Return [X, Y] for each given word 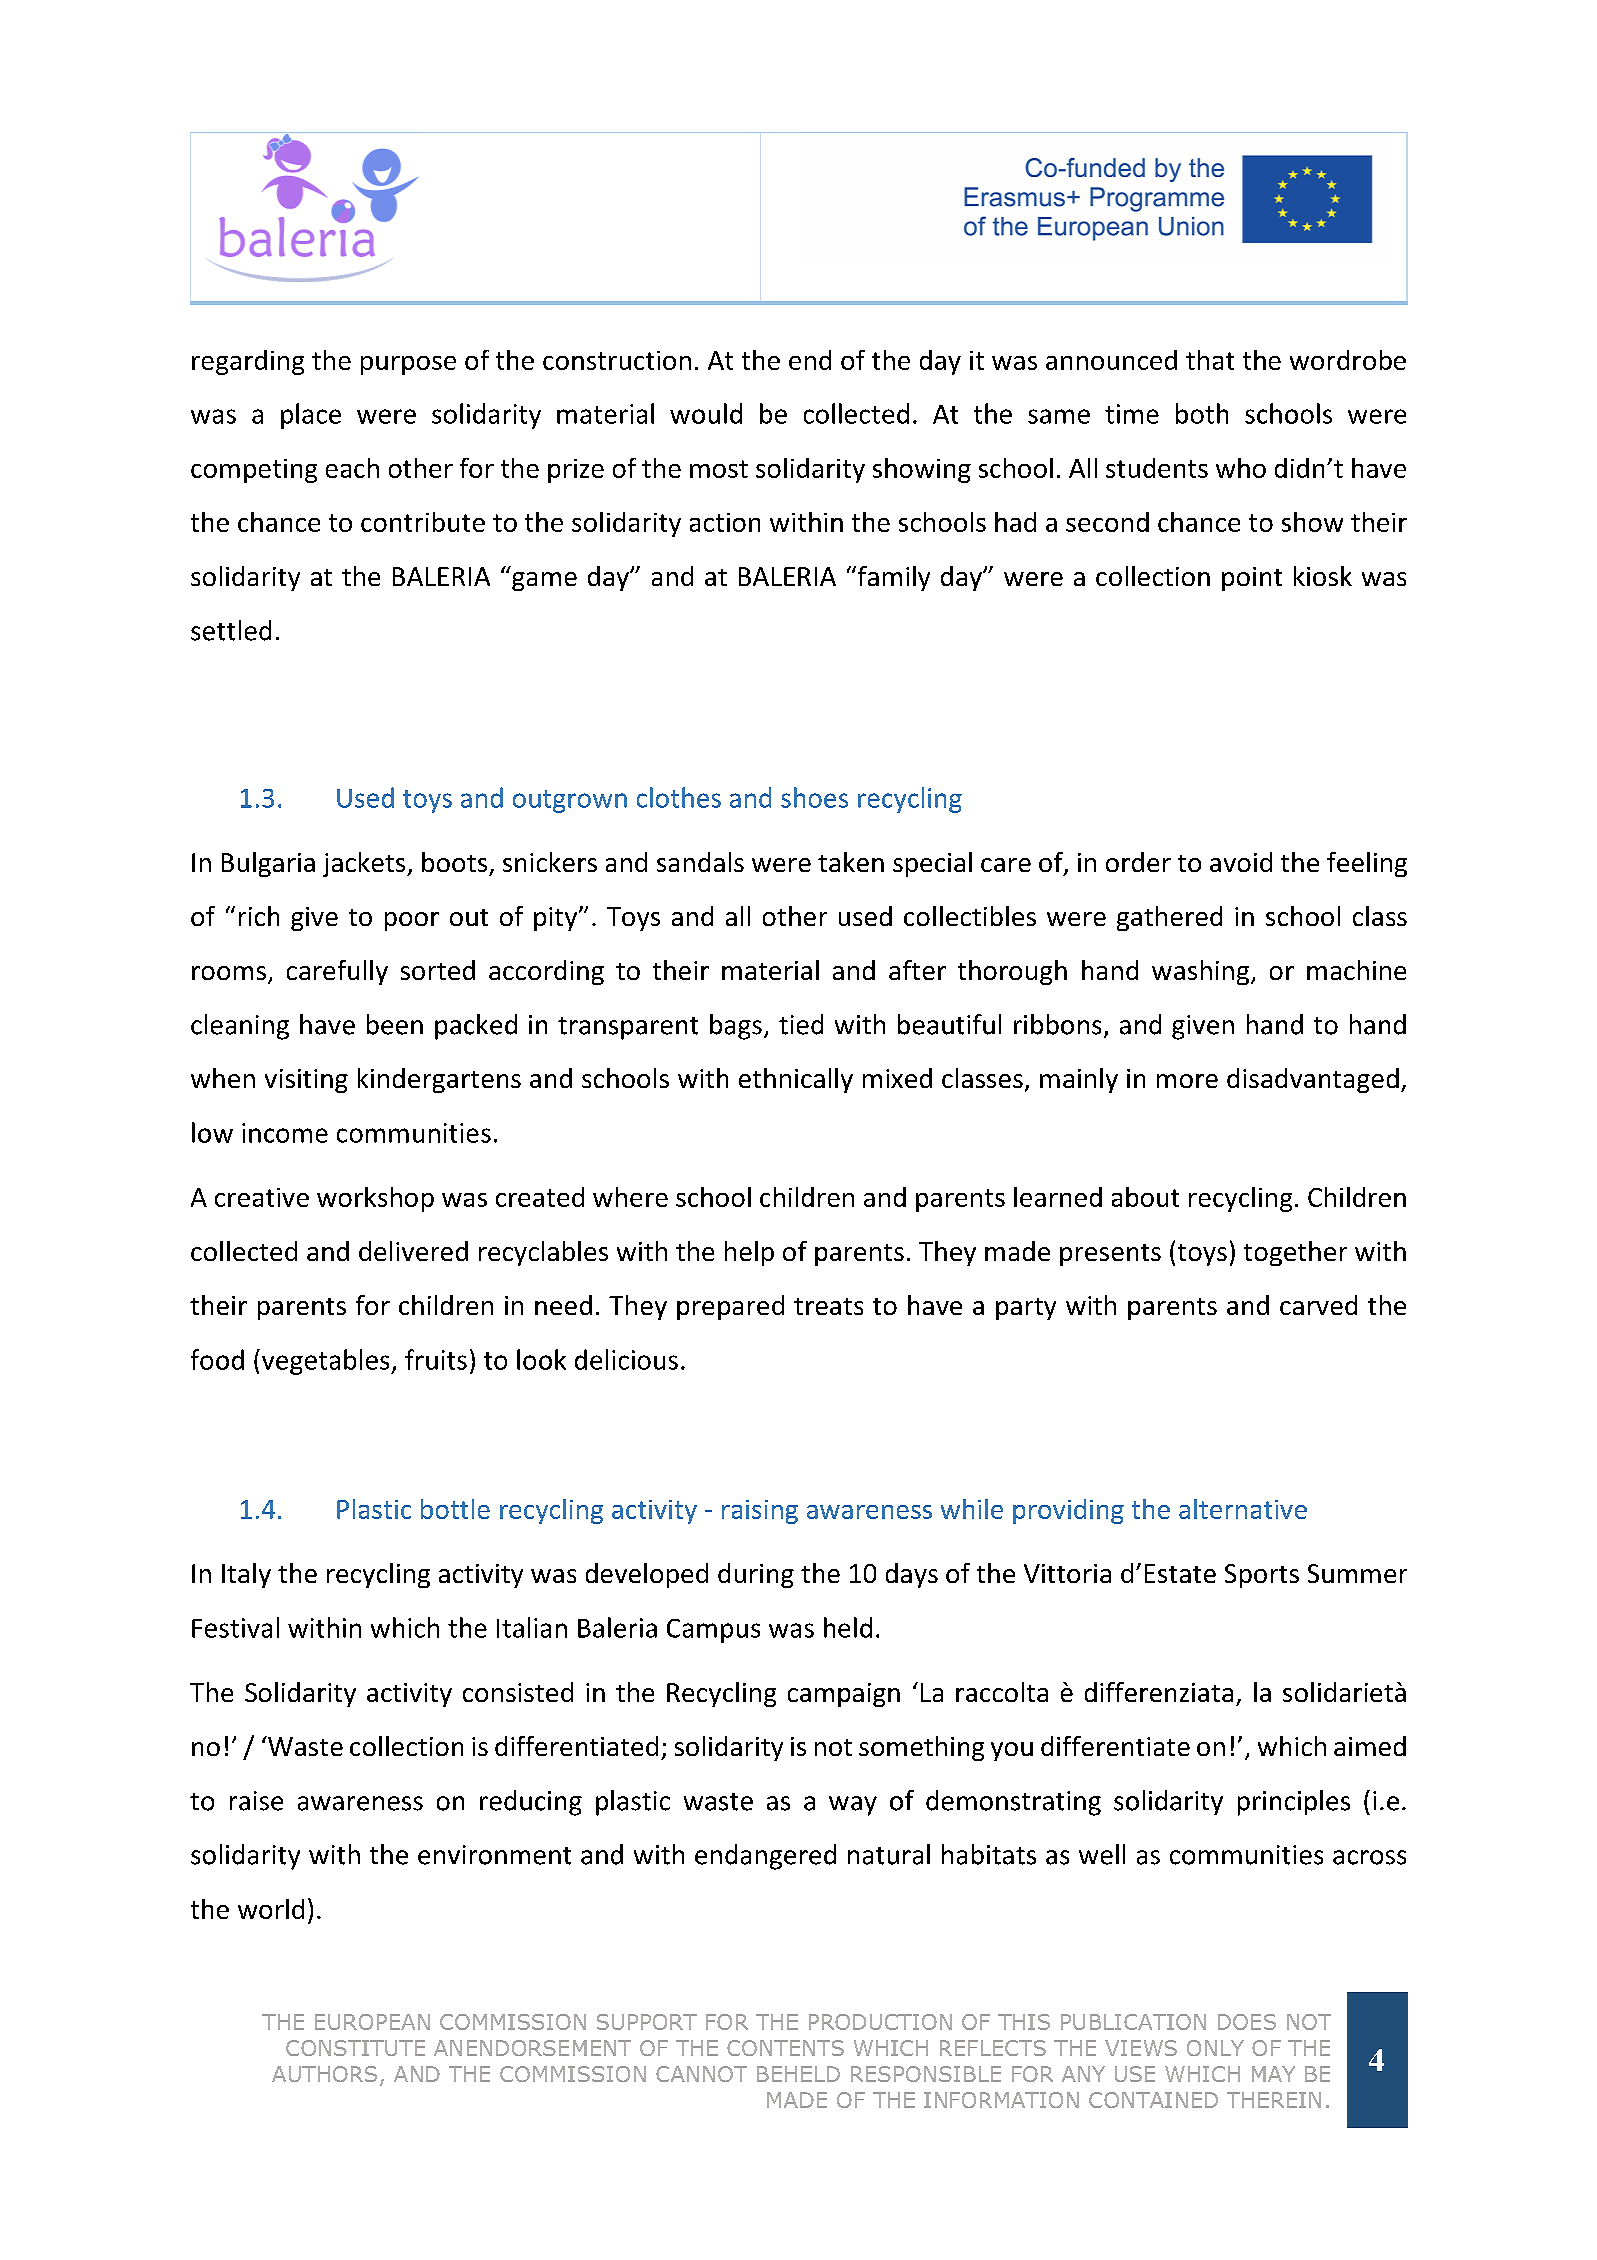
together [1295, 1253]
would [706, 413]
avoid [1241, 862]
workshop [375, 1199]
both [1202, 413]
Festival [235, 1627]
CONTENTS [785, 2048]
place [311, 416]
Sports [1262, 1576]
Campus [713, 1631]
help [749, 1253]
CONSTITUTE [355, 2048]
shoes [814, 797]
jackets [365, 864]
